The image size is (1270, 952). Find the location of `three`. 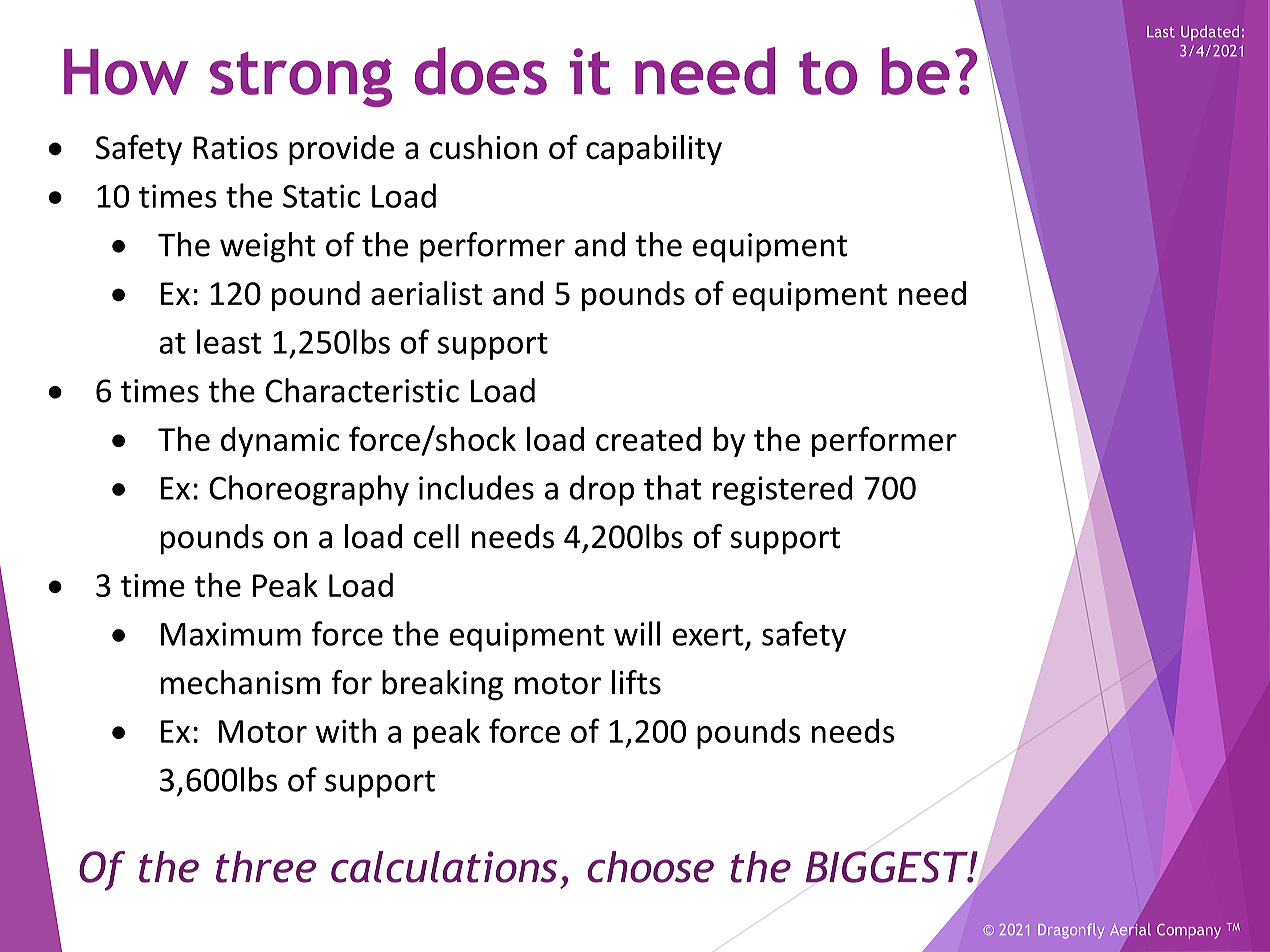

three is located at coordinates (266, 867).
